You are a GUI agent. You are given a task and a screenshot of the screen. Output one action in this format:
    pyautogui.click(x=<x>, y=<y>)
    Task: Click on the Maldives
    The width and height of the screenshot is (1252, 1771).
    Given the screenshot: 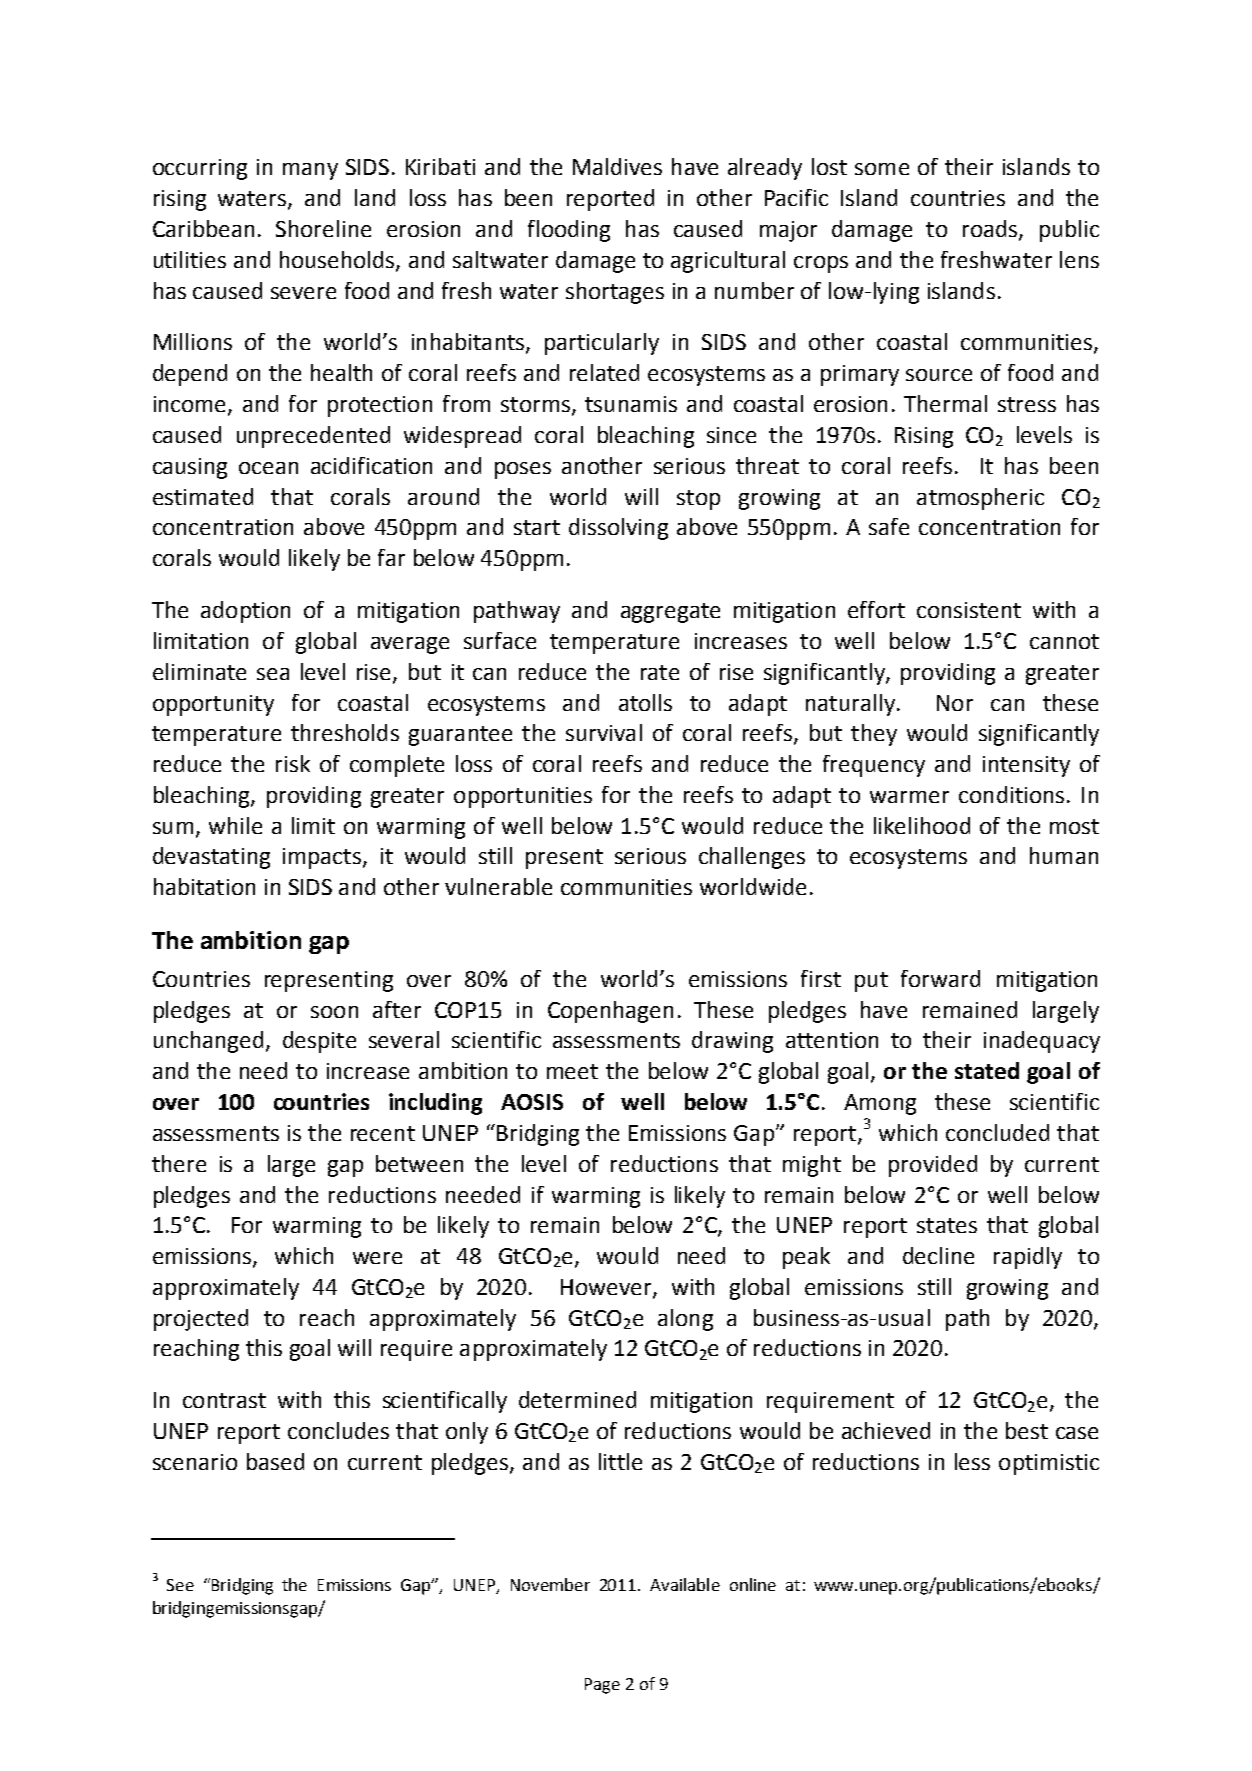 What is the action you would take?
    pyautogui.click(x=617, y=166)
